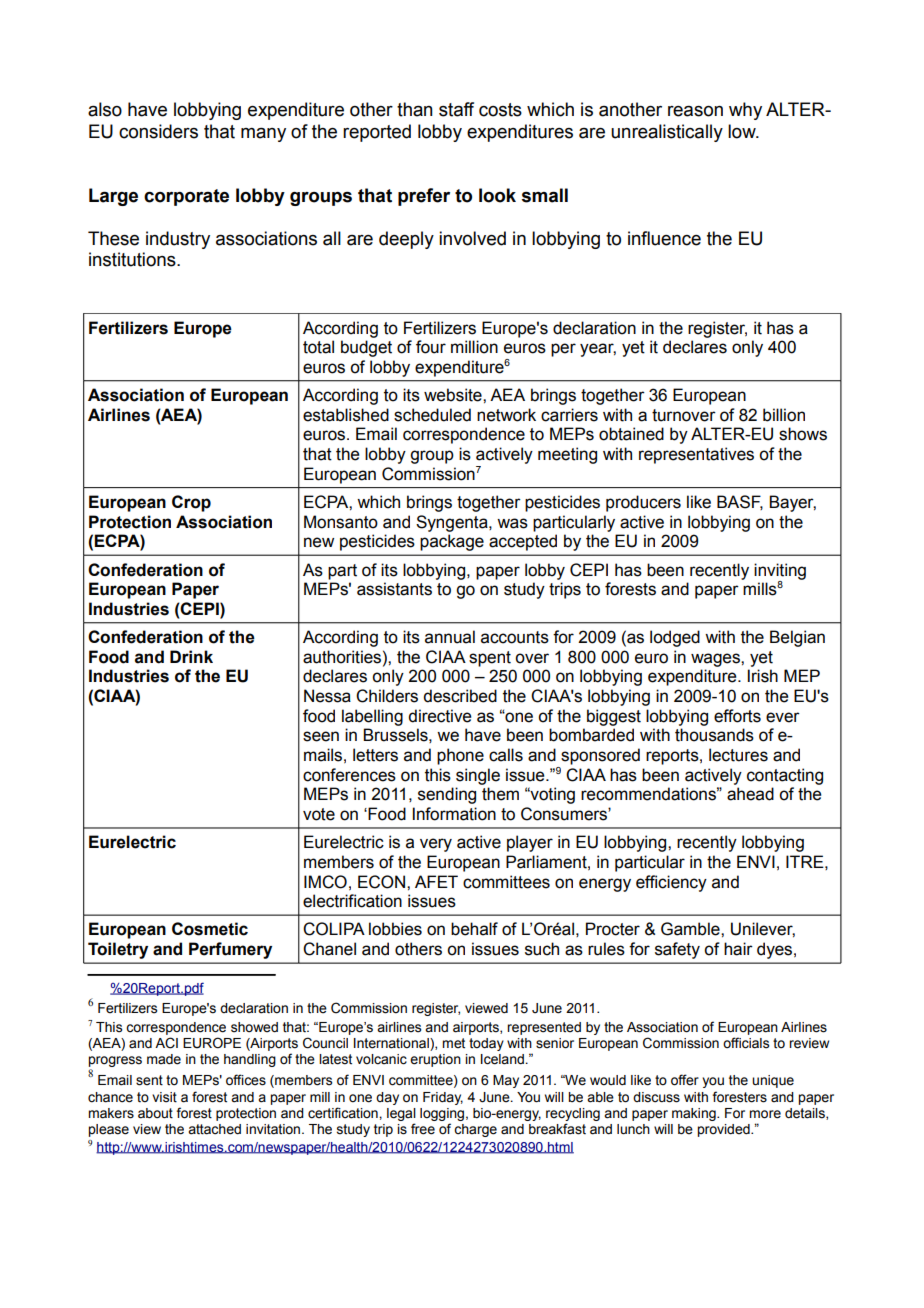  Describe the element at coordinates (431, 347) in the document. I see `four` at that location.
